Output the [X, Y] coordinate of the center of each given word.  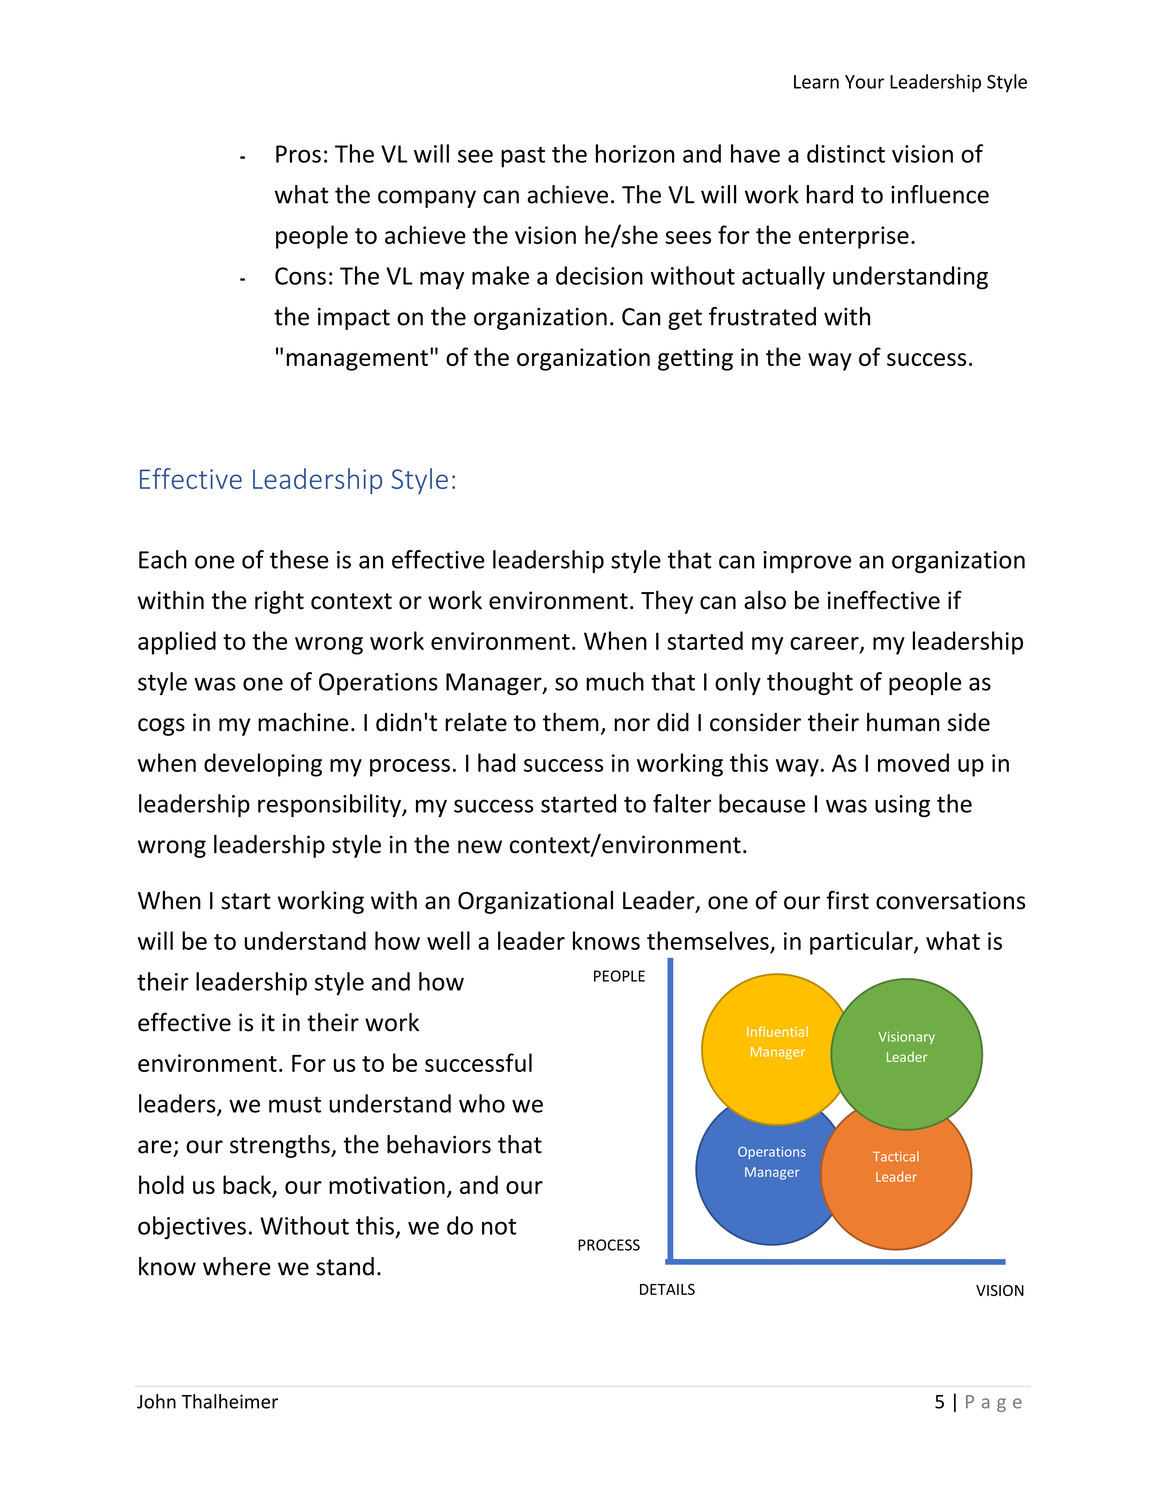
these [299, 559]
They [667, 602]
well [448, 940]
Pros [298, 154]
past [523, 157]
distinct [846, 153]
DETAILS [667, 1289]
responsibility [330, 805]
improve [807, 562]
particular [862, 943]
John [156, 1401]
